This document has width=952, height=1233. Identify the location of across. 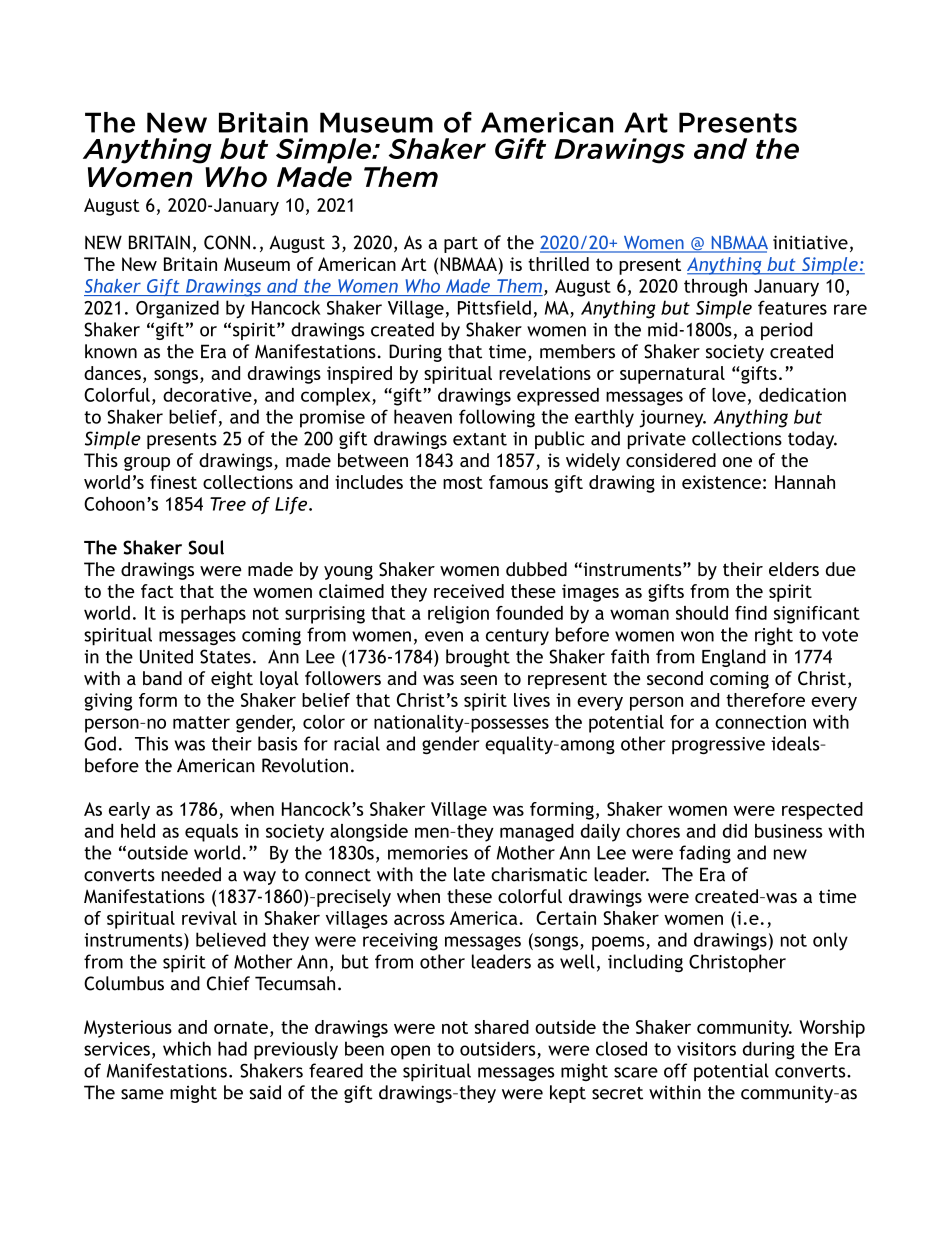
(419, 920).
